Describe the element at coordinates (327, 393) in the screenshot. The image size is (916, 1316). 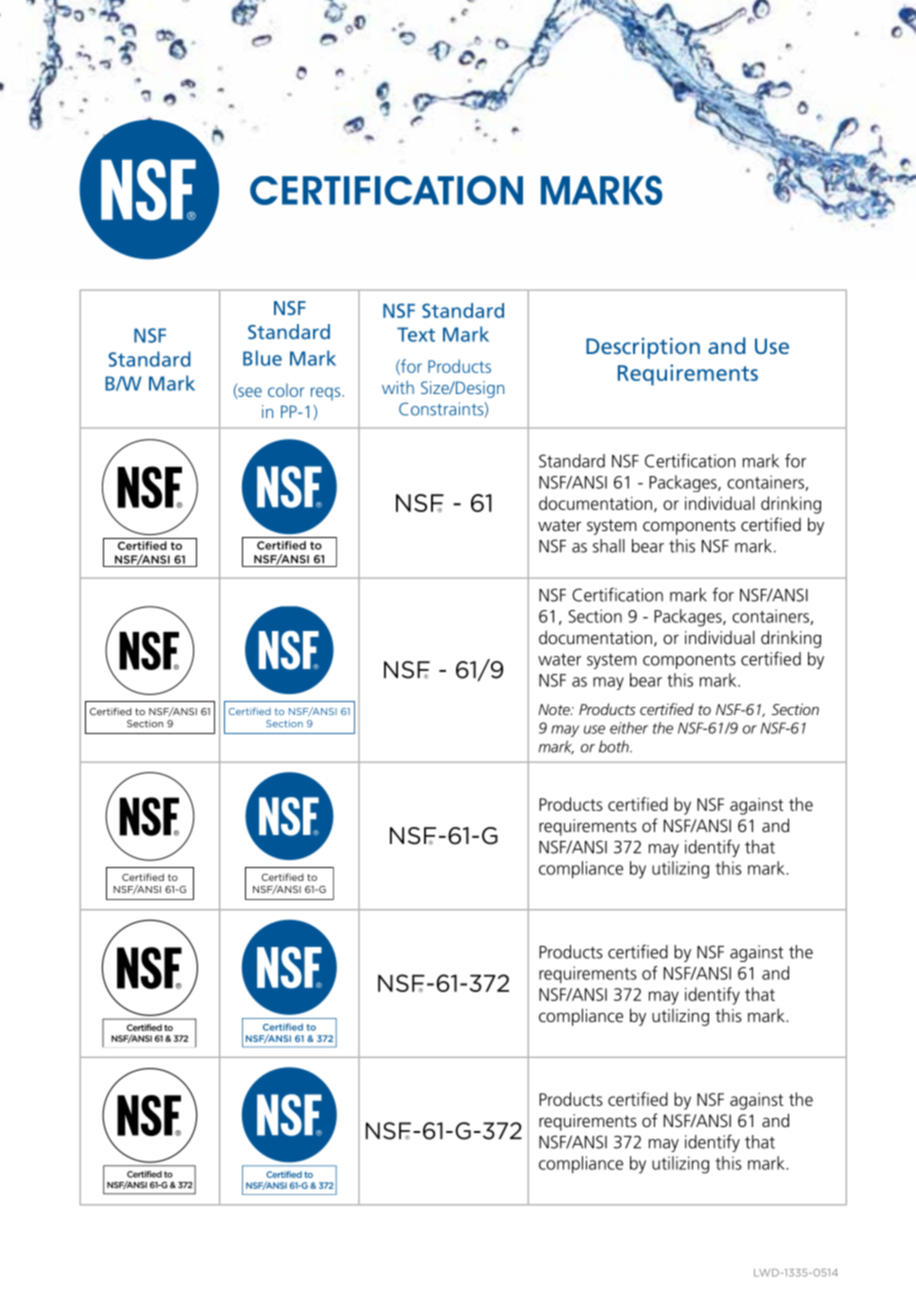
I see `reqs` at that location.
